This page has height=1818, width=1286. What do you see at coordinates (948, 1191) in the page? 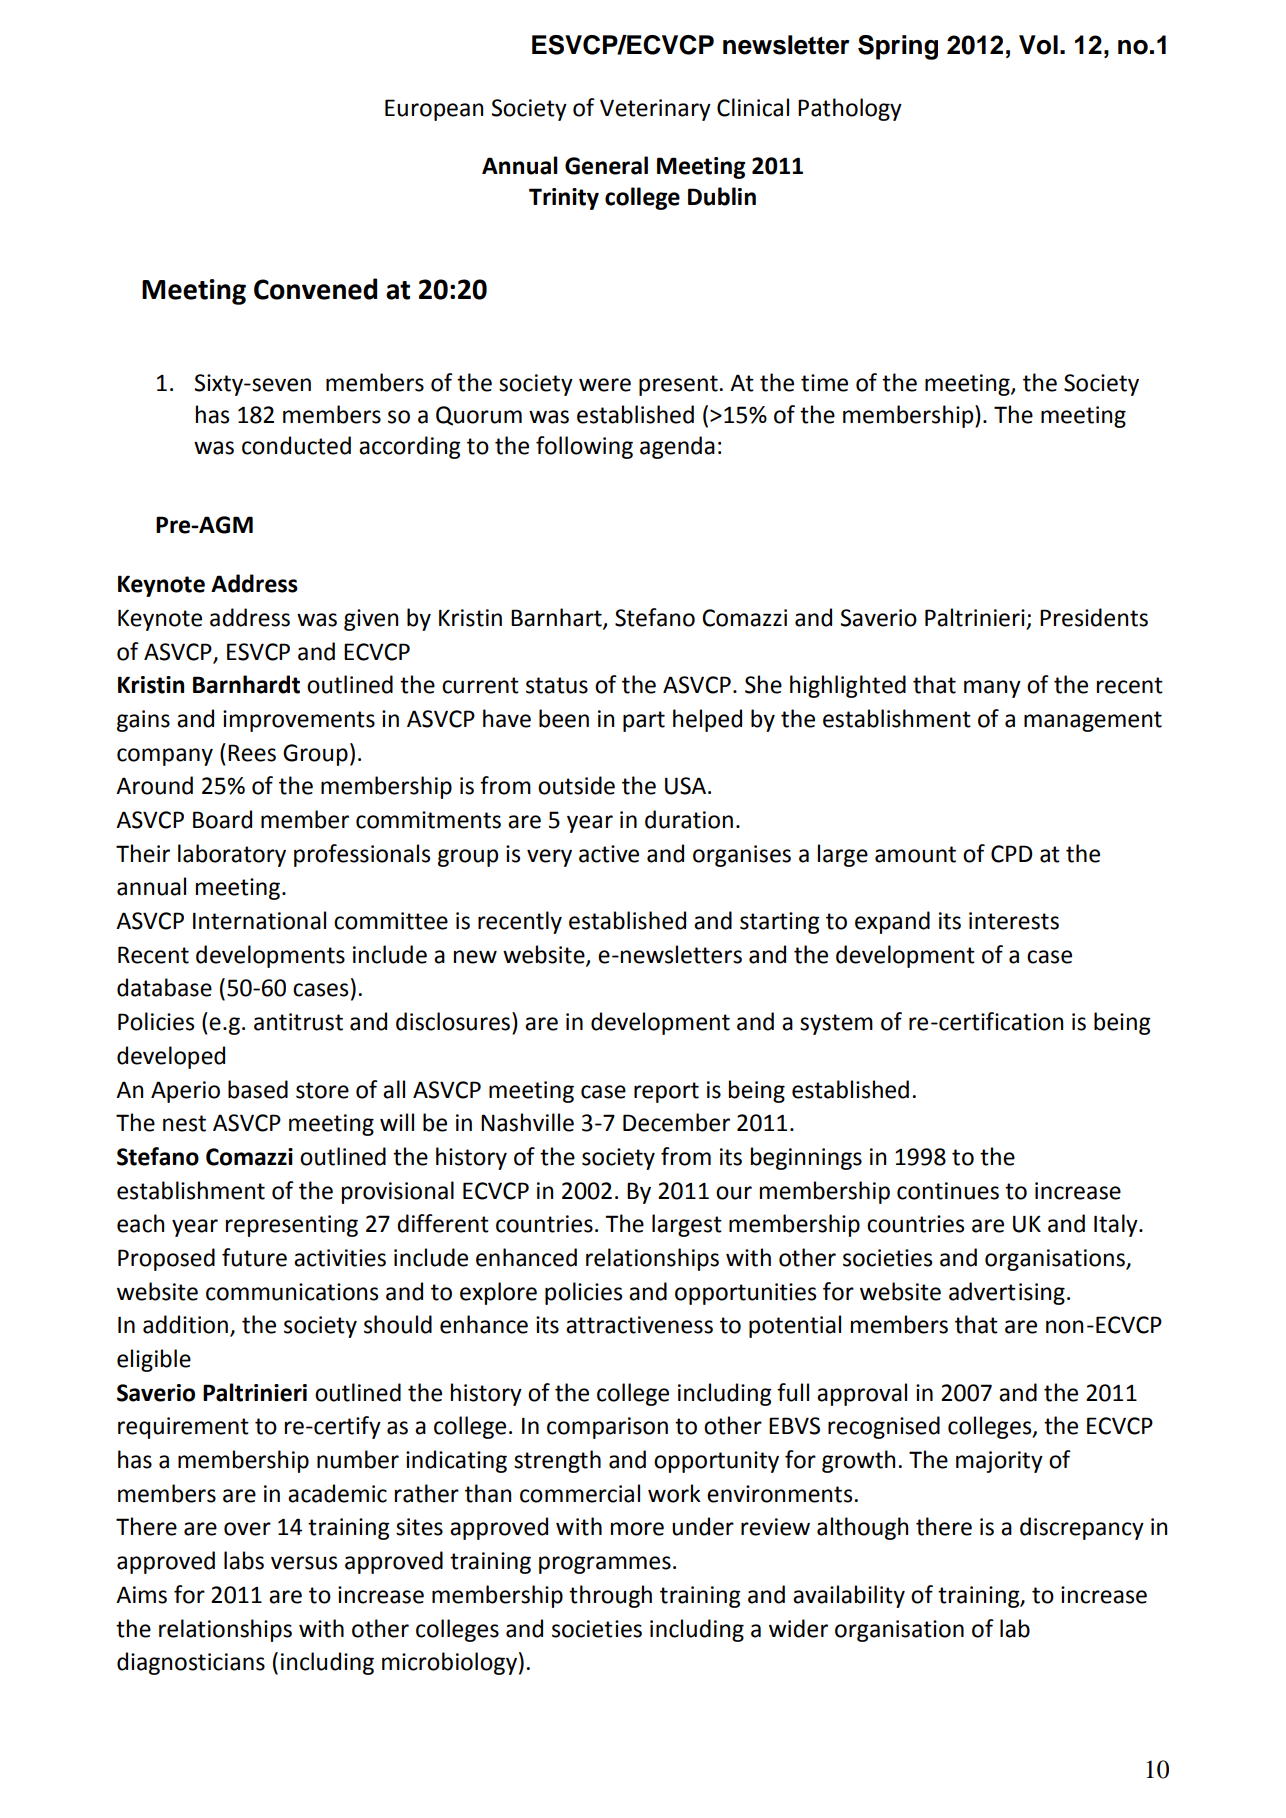
I see `continues` at bounding box center [948, 1191].
